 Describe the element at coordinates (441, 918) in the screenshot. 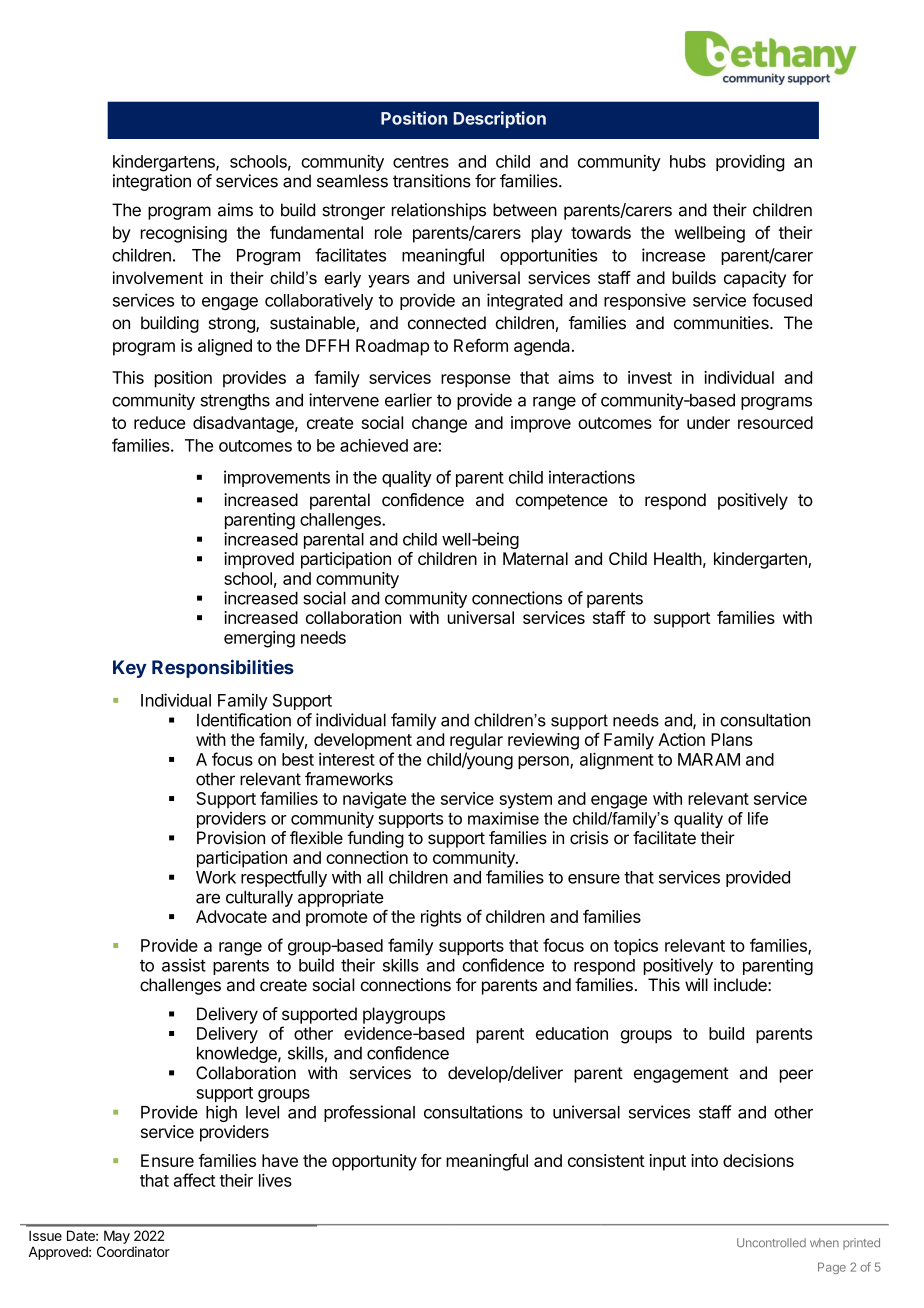

I see `rights` at that location.
